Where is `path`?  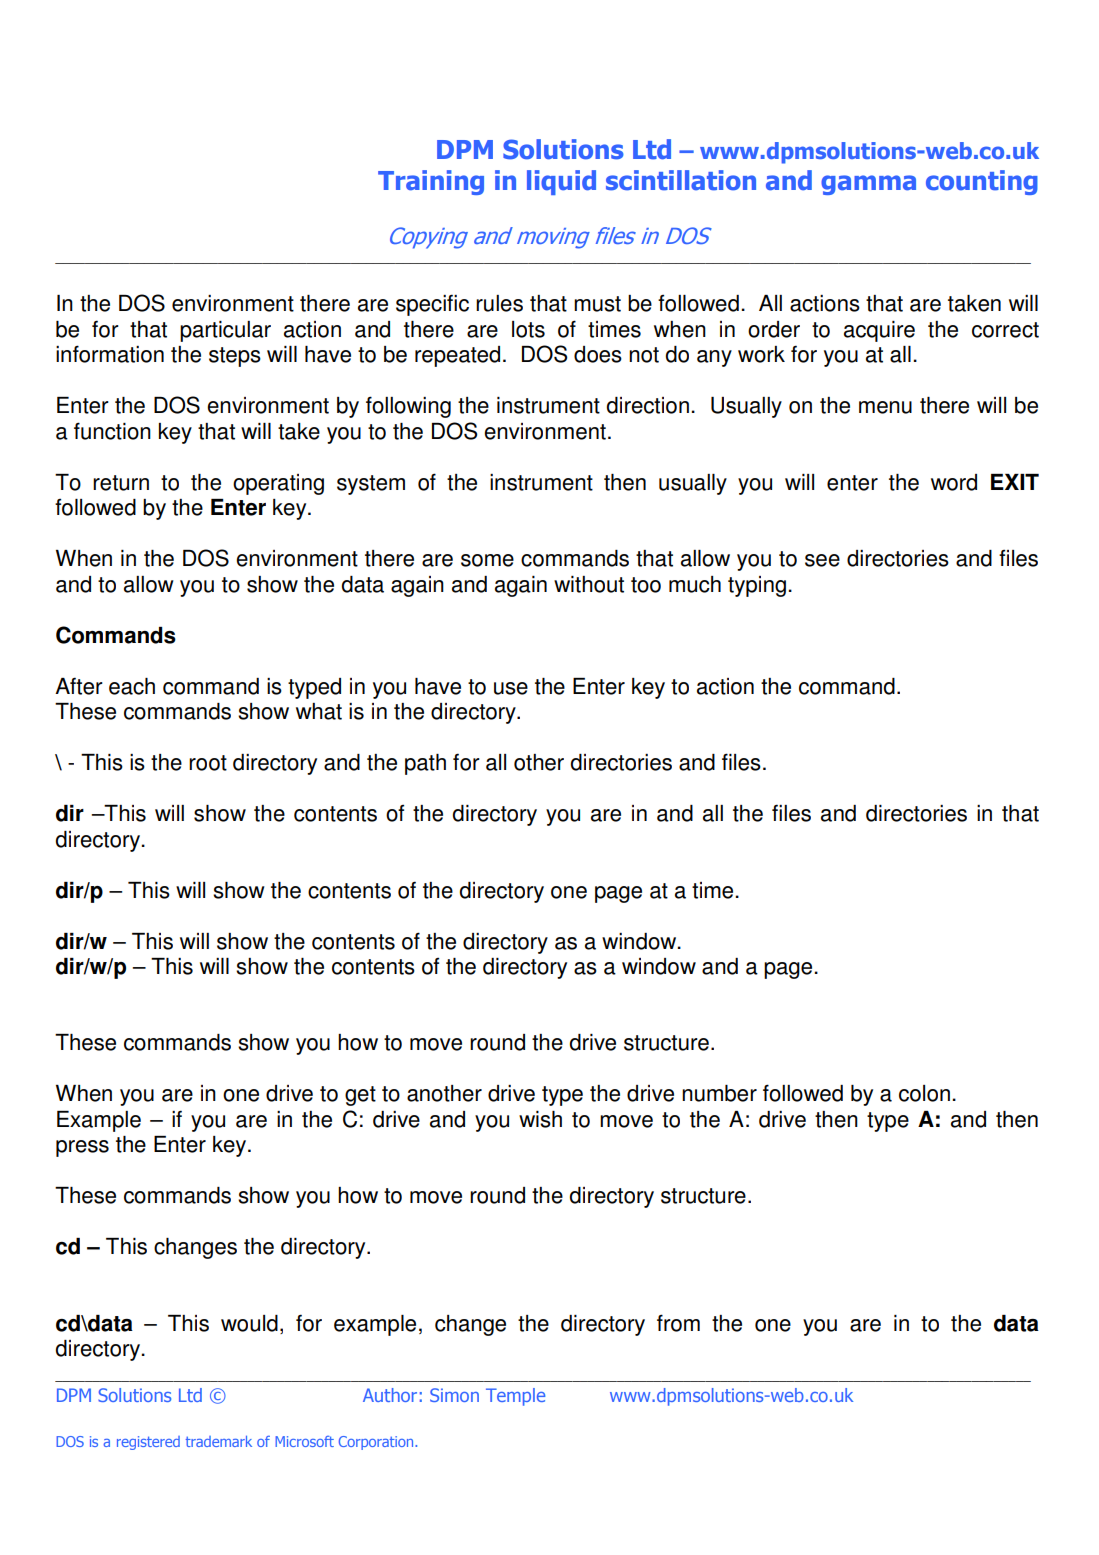 path is located at coordinates (425, 764).
